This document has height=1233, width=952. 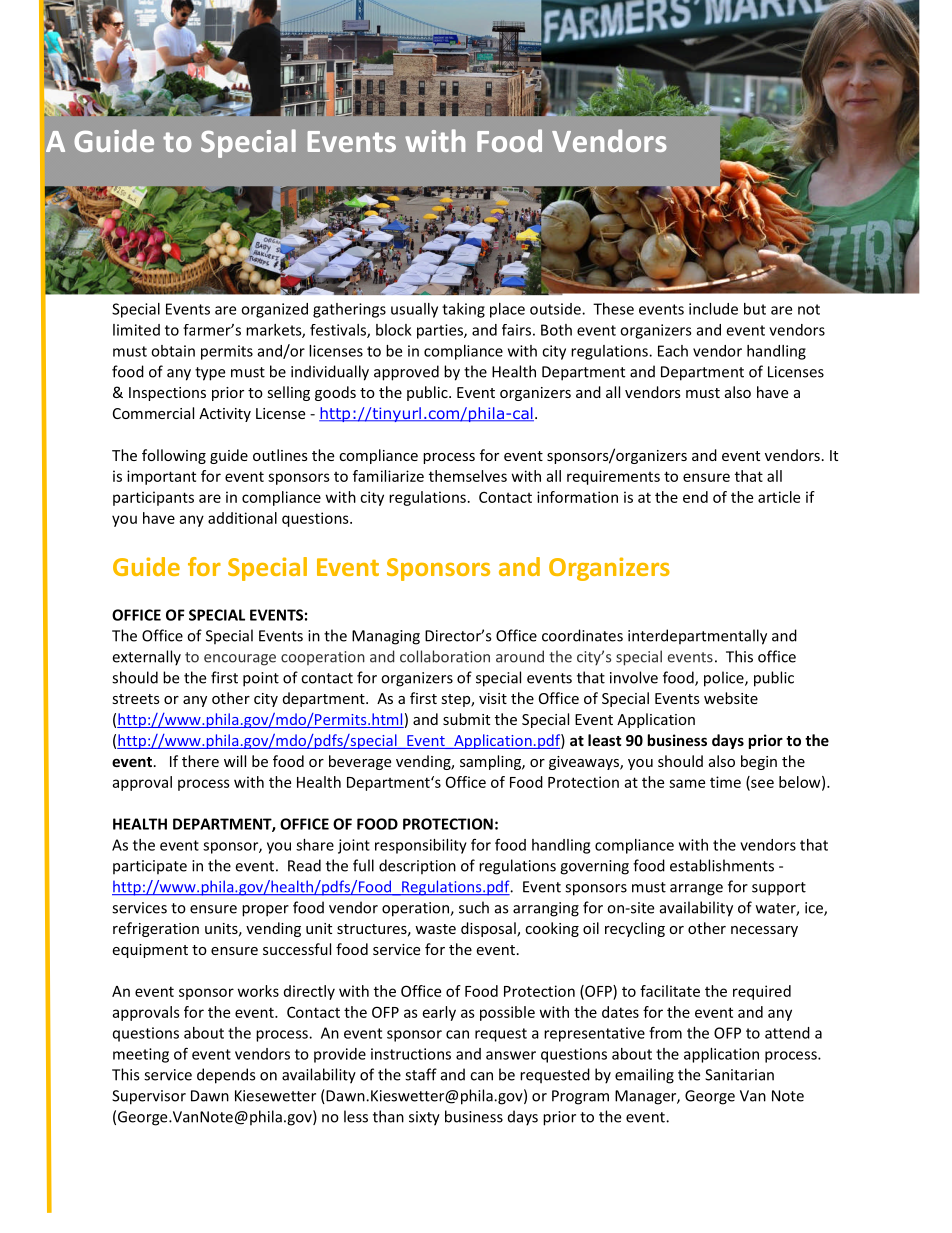 What do you see at coordinates (725, 679) in the document?
I see `police` at bounding box center [725, 679].
